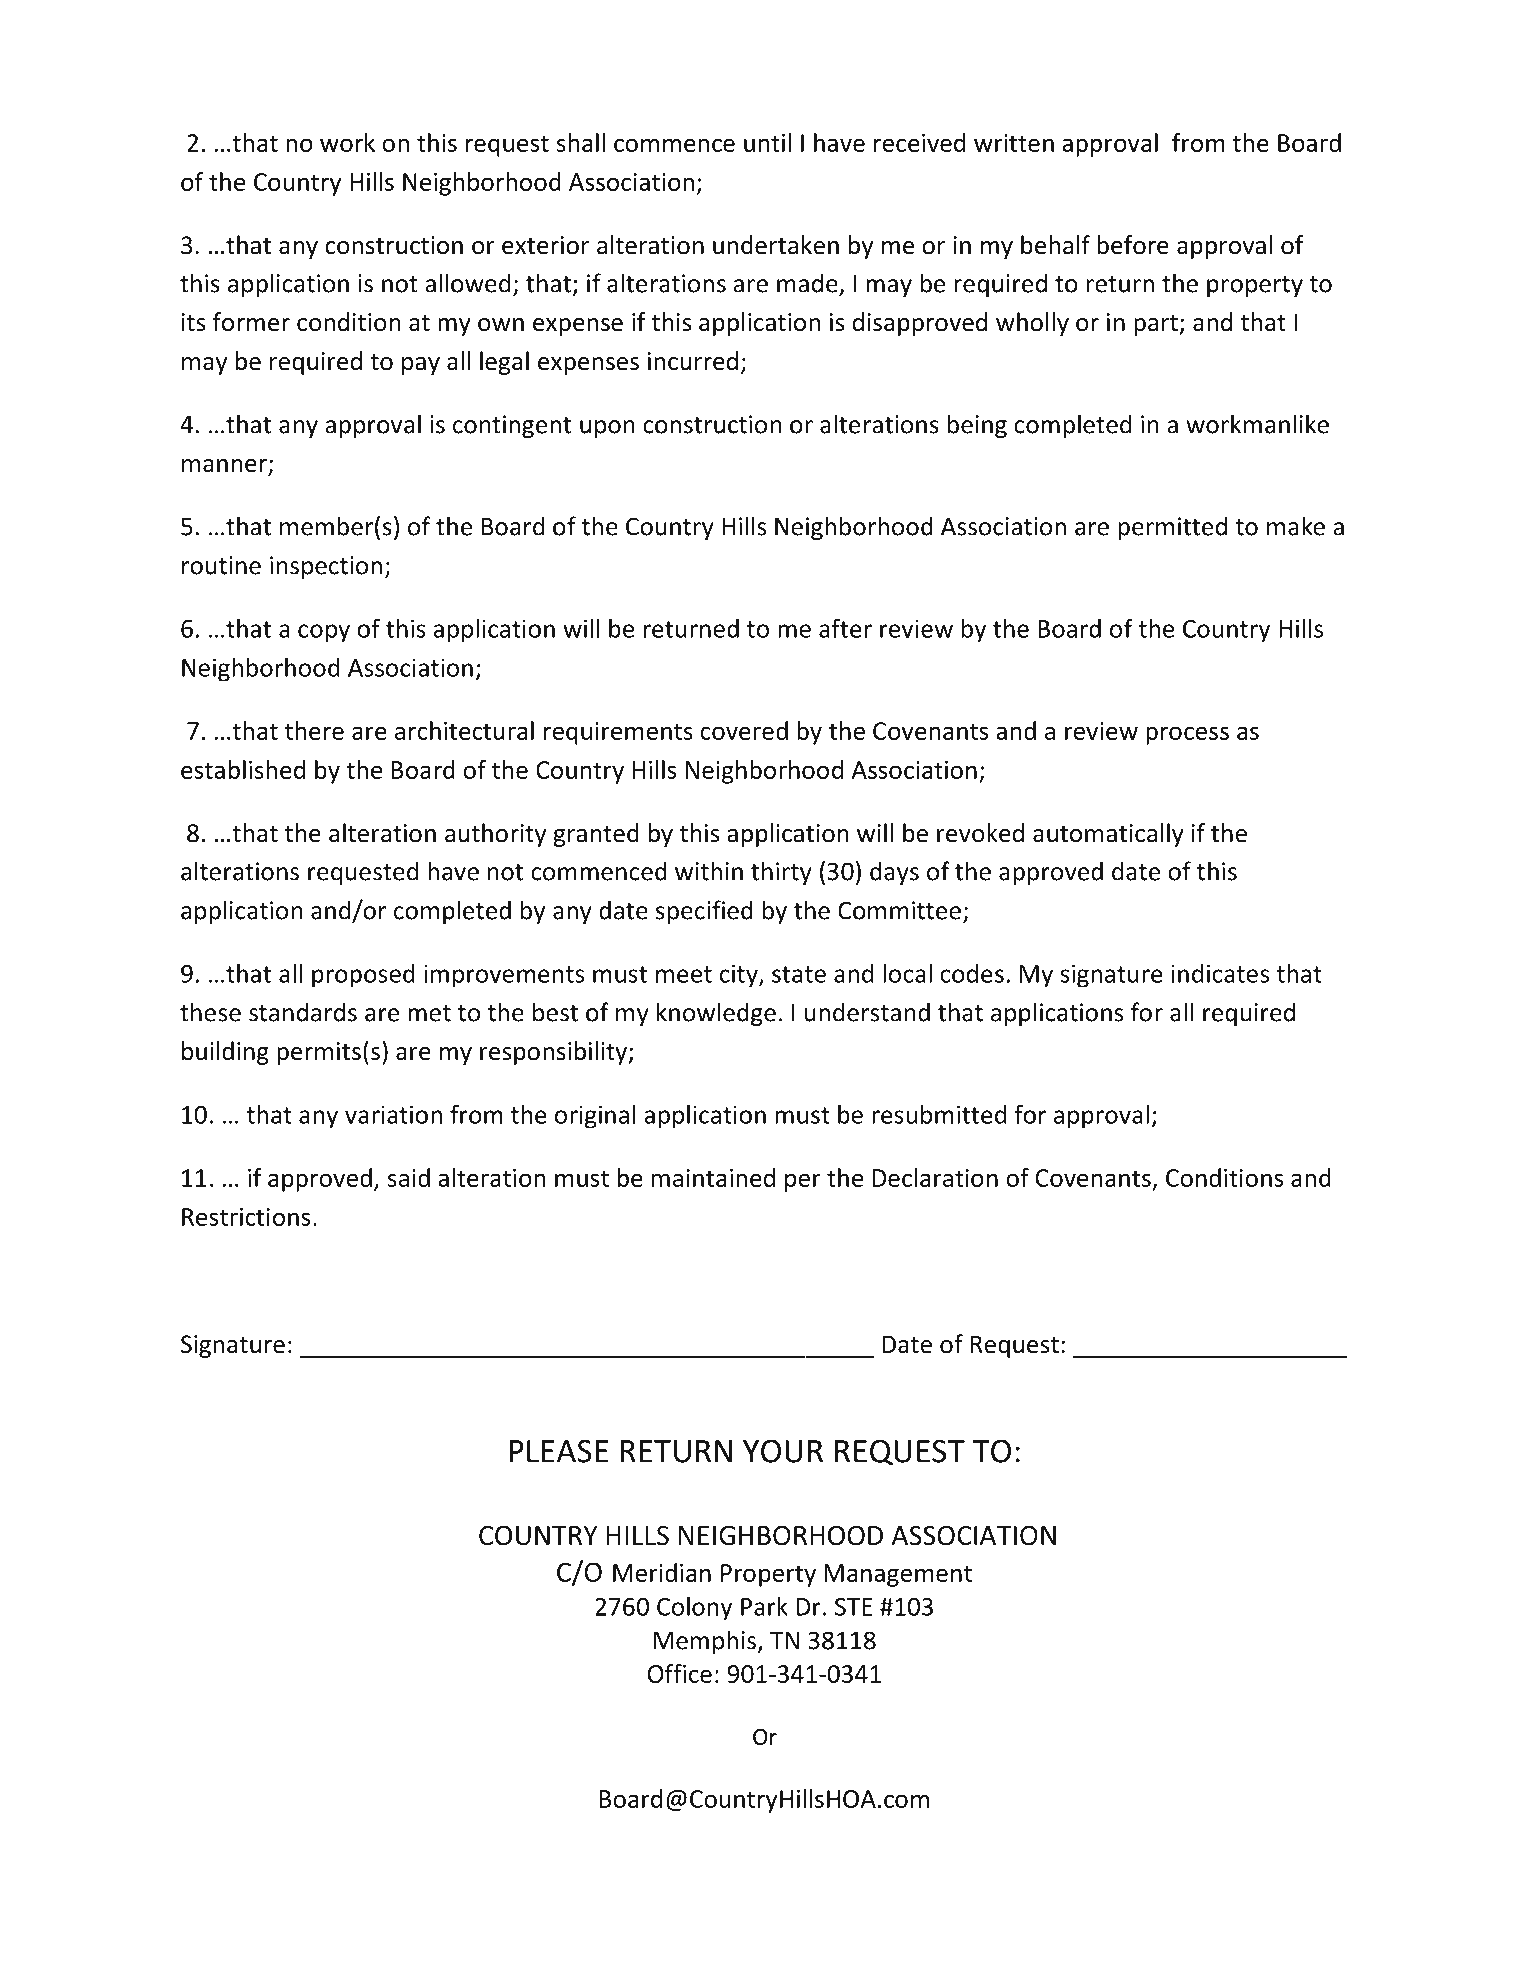 The image size is (1529, 1979). I want to click on allowed, so click(467, 283).
